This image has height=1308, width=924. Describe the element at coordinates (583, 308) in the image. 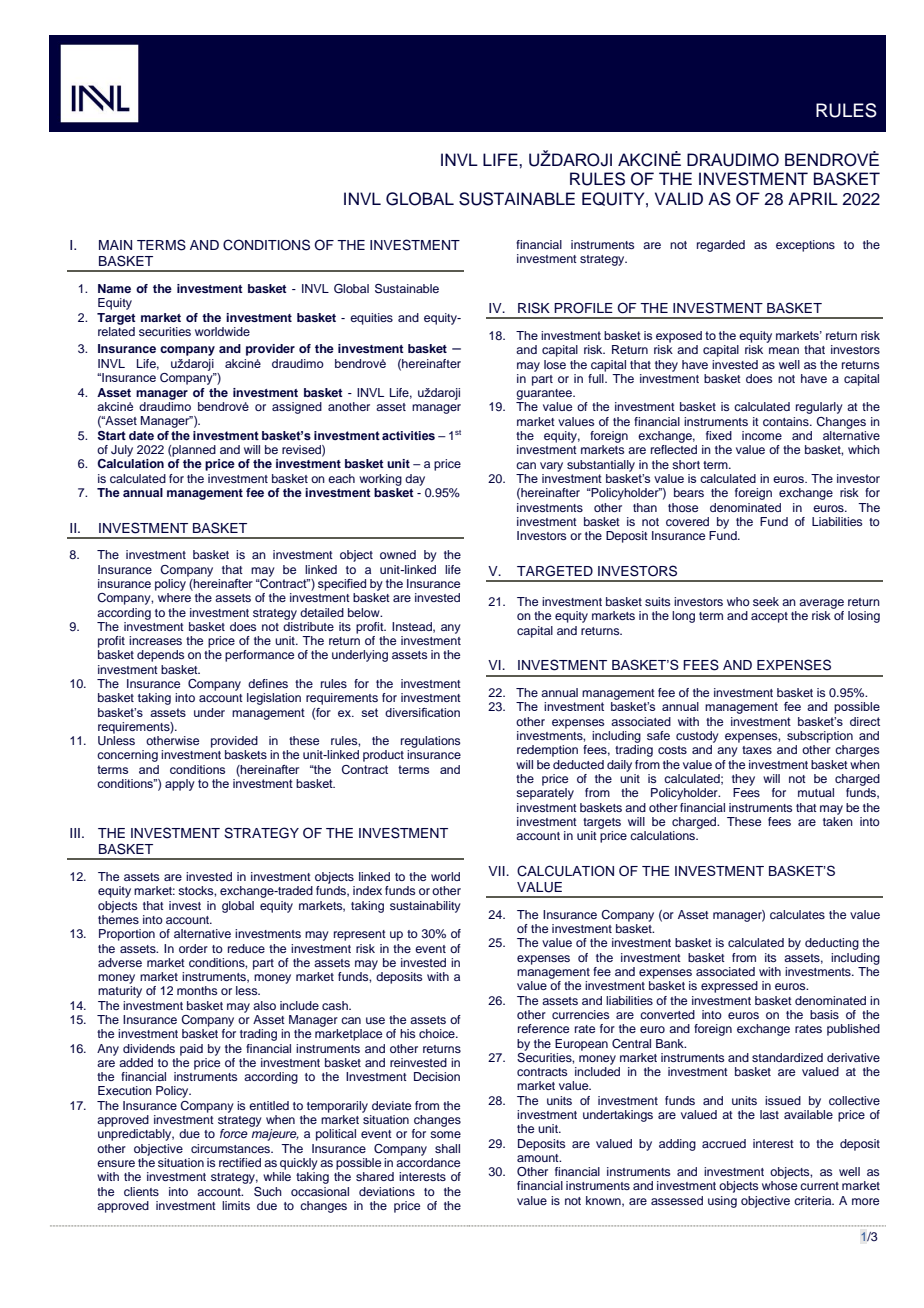

I see `PROFILE` at that location.
